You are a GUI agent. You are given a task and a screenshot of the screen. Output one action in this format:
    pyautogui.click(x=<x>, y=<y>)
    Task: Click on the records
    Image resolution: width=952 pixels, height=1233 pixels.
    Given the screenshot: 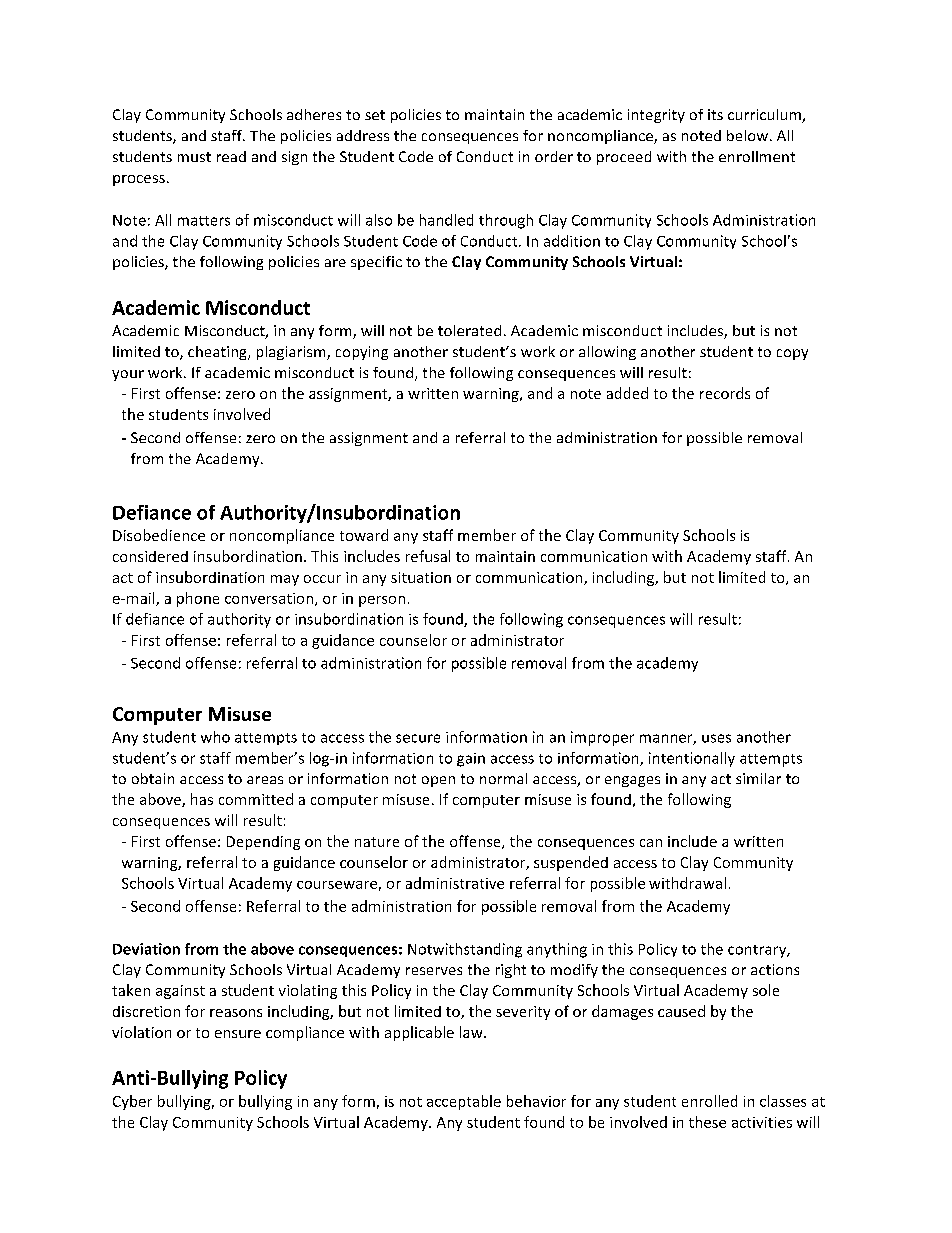 What is the action you would take?
    pyautogui.click(x=725, y=393)
